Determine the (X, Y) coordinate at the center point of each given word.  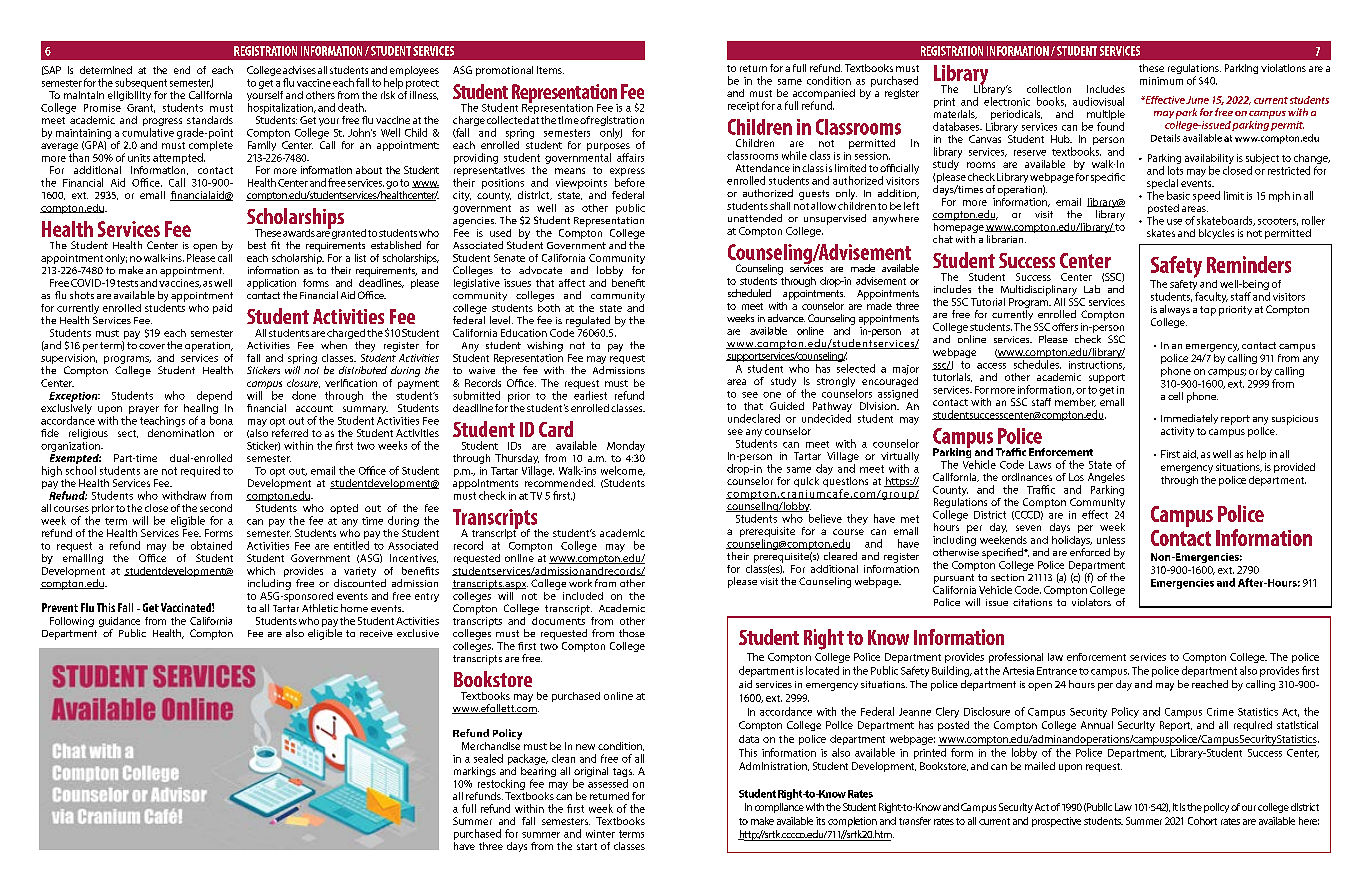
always (1175, 310)
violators (1091, 602)
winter (600, 834)
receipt (743, 107)
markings (475, 772)
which (261, 571)
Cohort (1202, 821)
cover (152, 346)
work (580, 583)
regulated (588, 321)
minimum (1161, 81)
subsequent (141, 83)
